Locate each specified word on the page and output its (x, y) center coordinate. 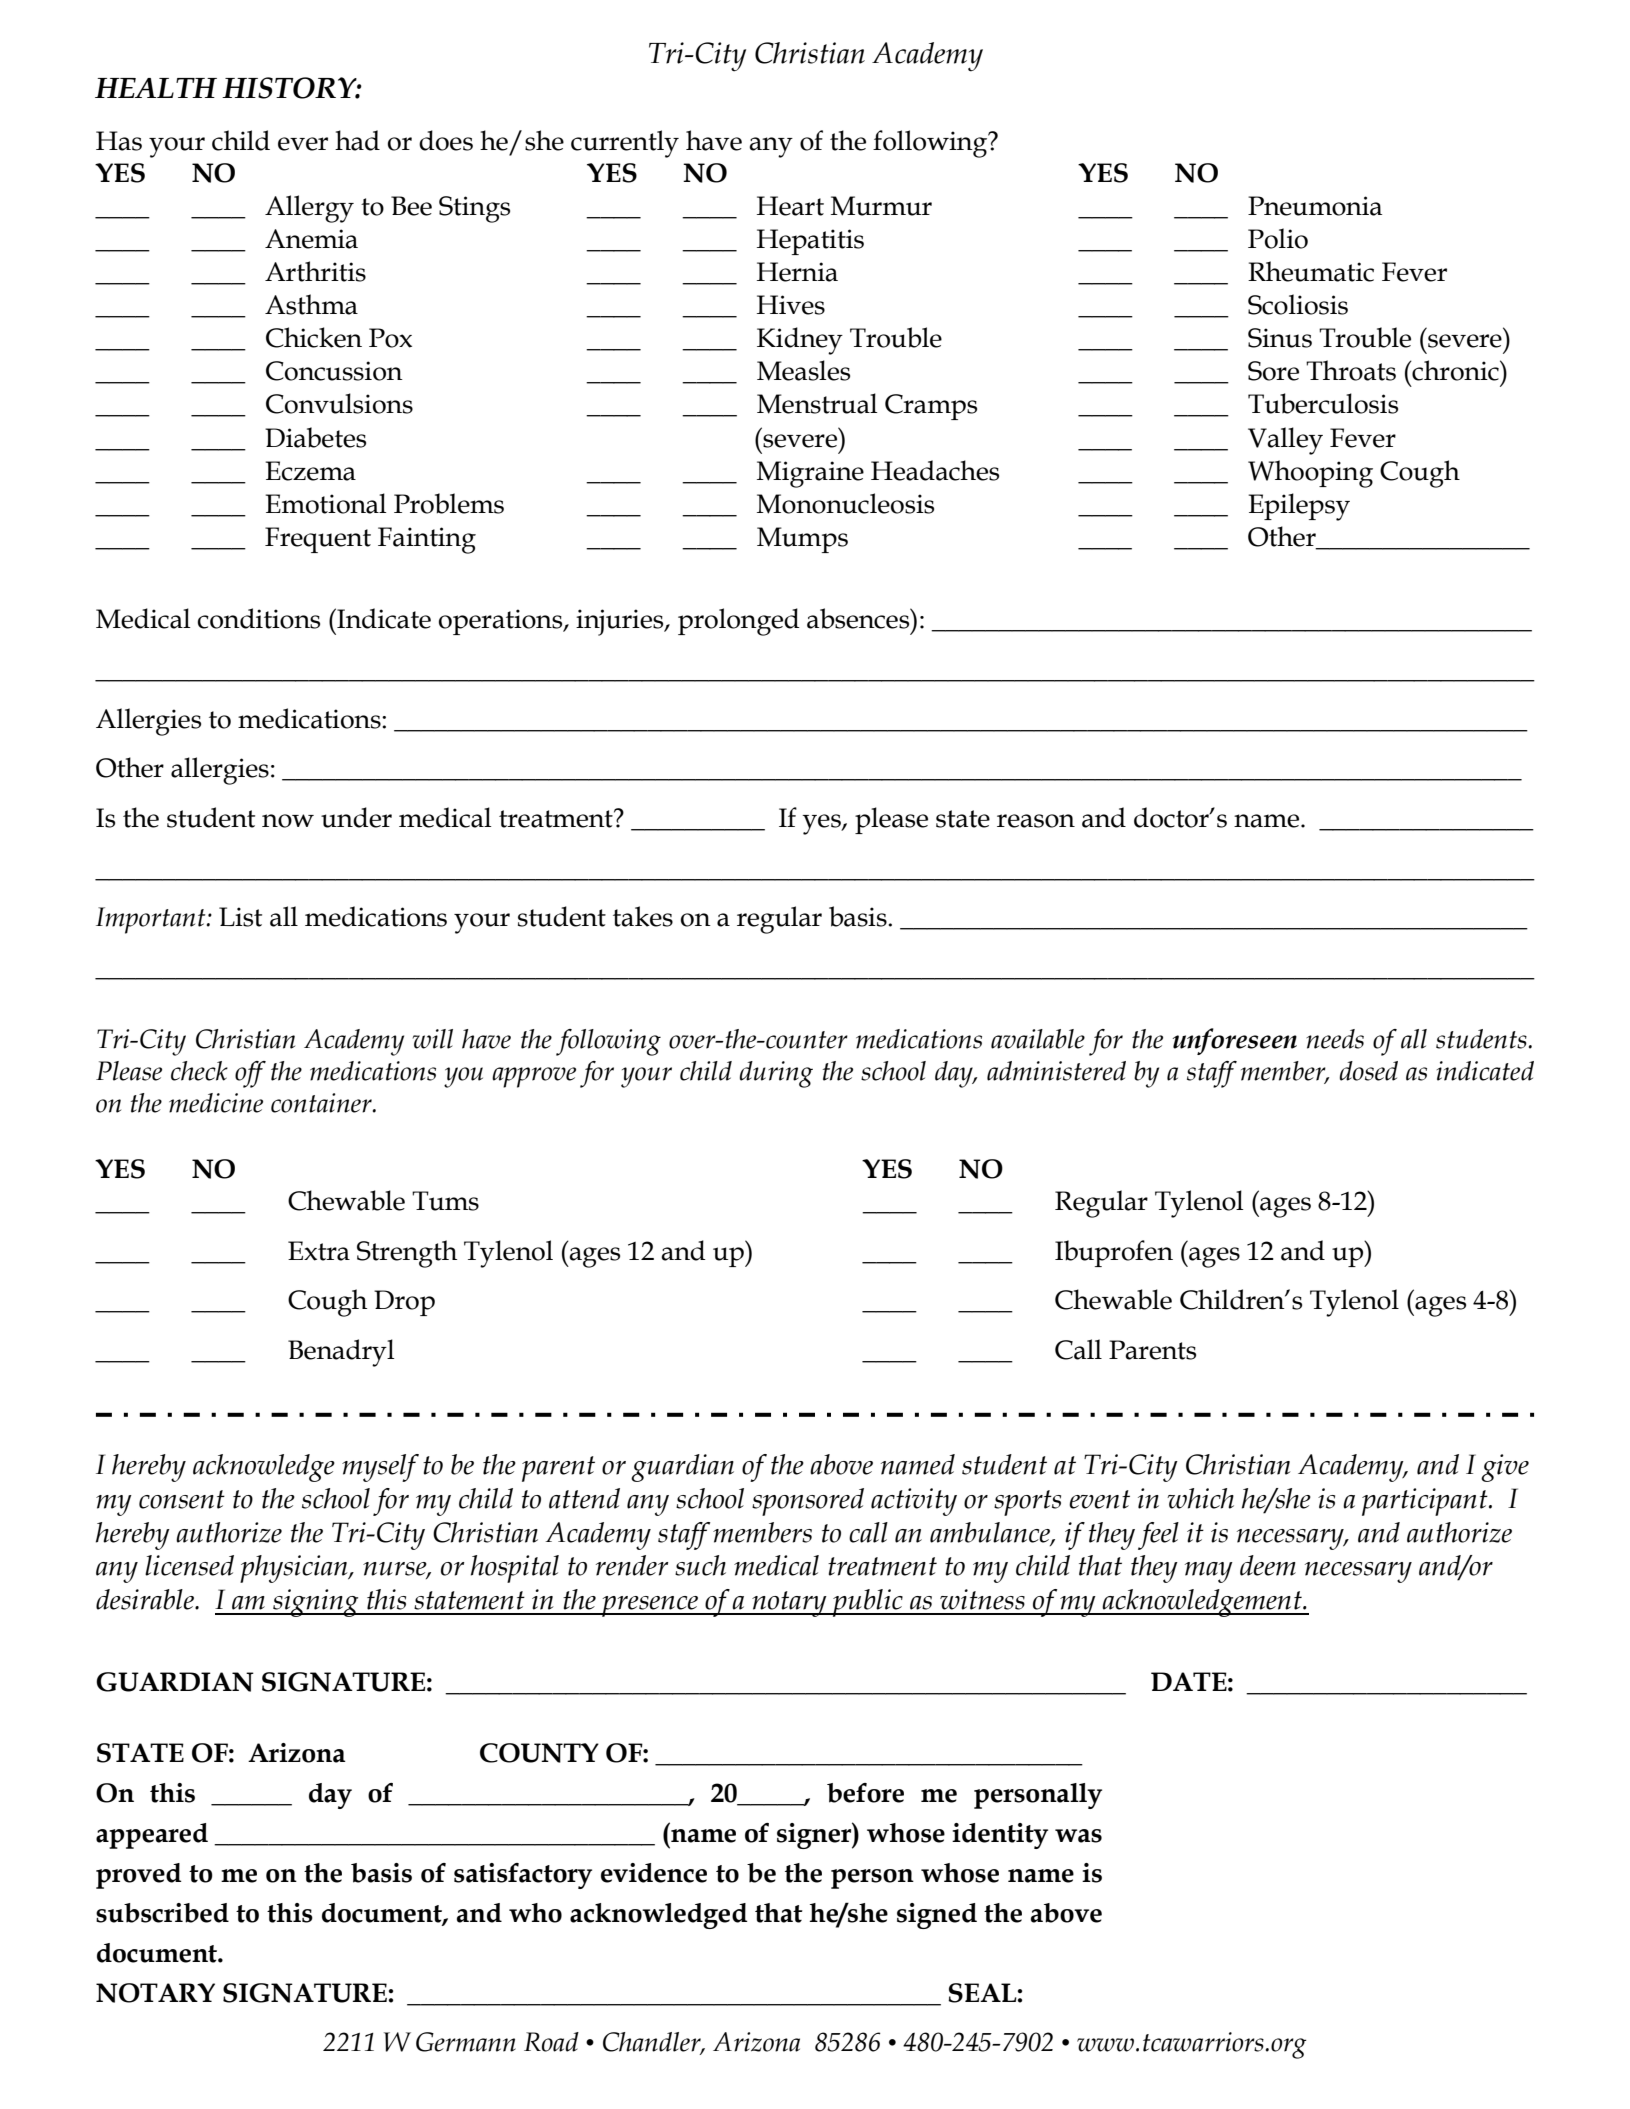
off (250, 1074)
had (357, 140)
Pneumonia (1315, 206)
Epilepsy (1299, 507)
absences (859, 618)
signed (937, 1916)
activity (914, 1502)
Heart (790, 206)
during (776, 1074)
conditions (259, 618)
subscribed (162, 1913)
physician (295, 1569)
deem (1268, 1565)
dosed (1368, 1071)
